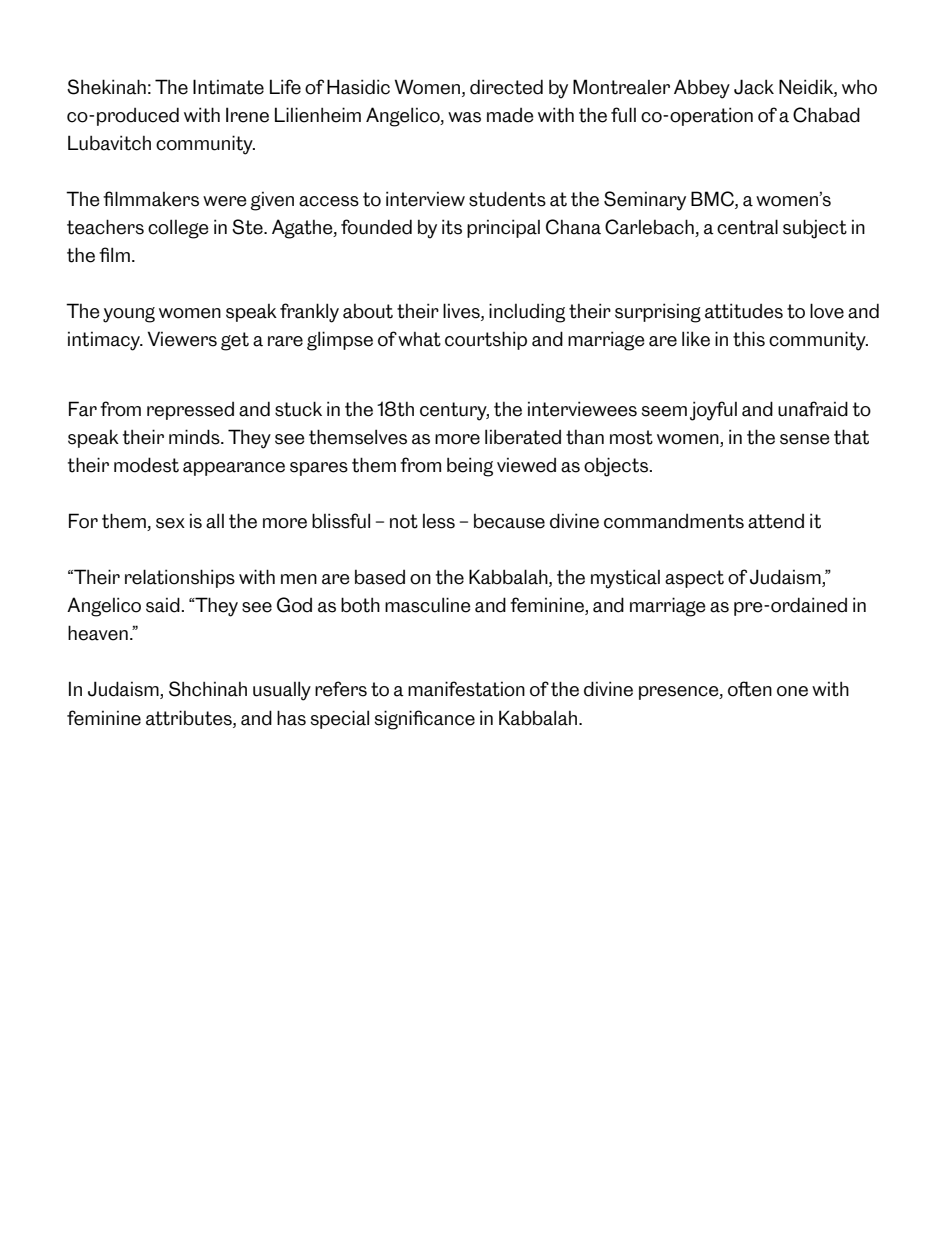 The image size is (952, 1233). What do you see at coordinates (190, 411) in the page?
I see `repressed` at bounding box center [190, 411].
